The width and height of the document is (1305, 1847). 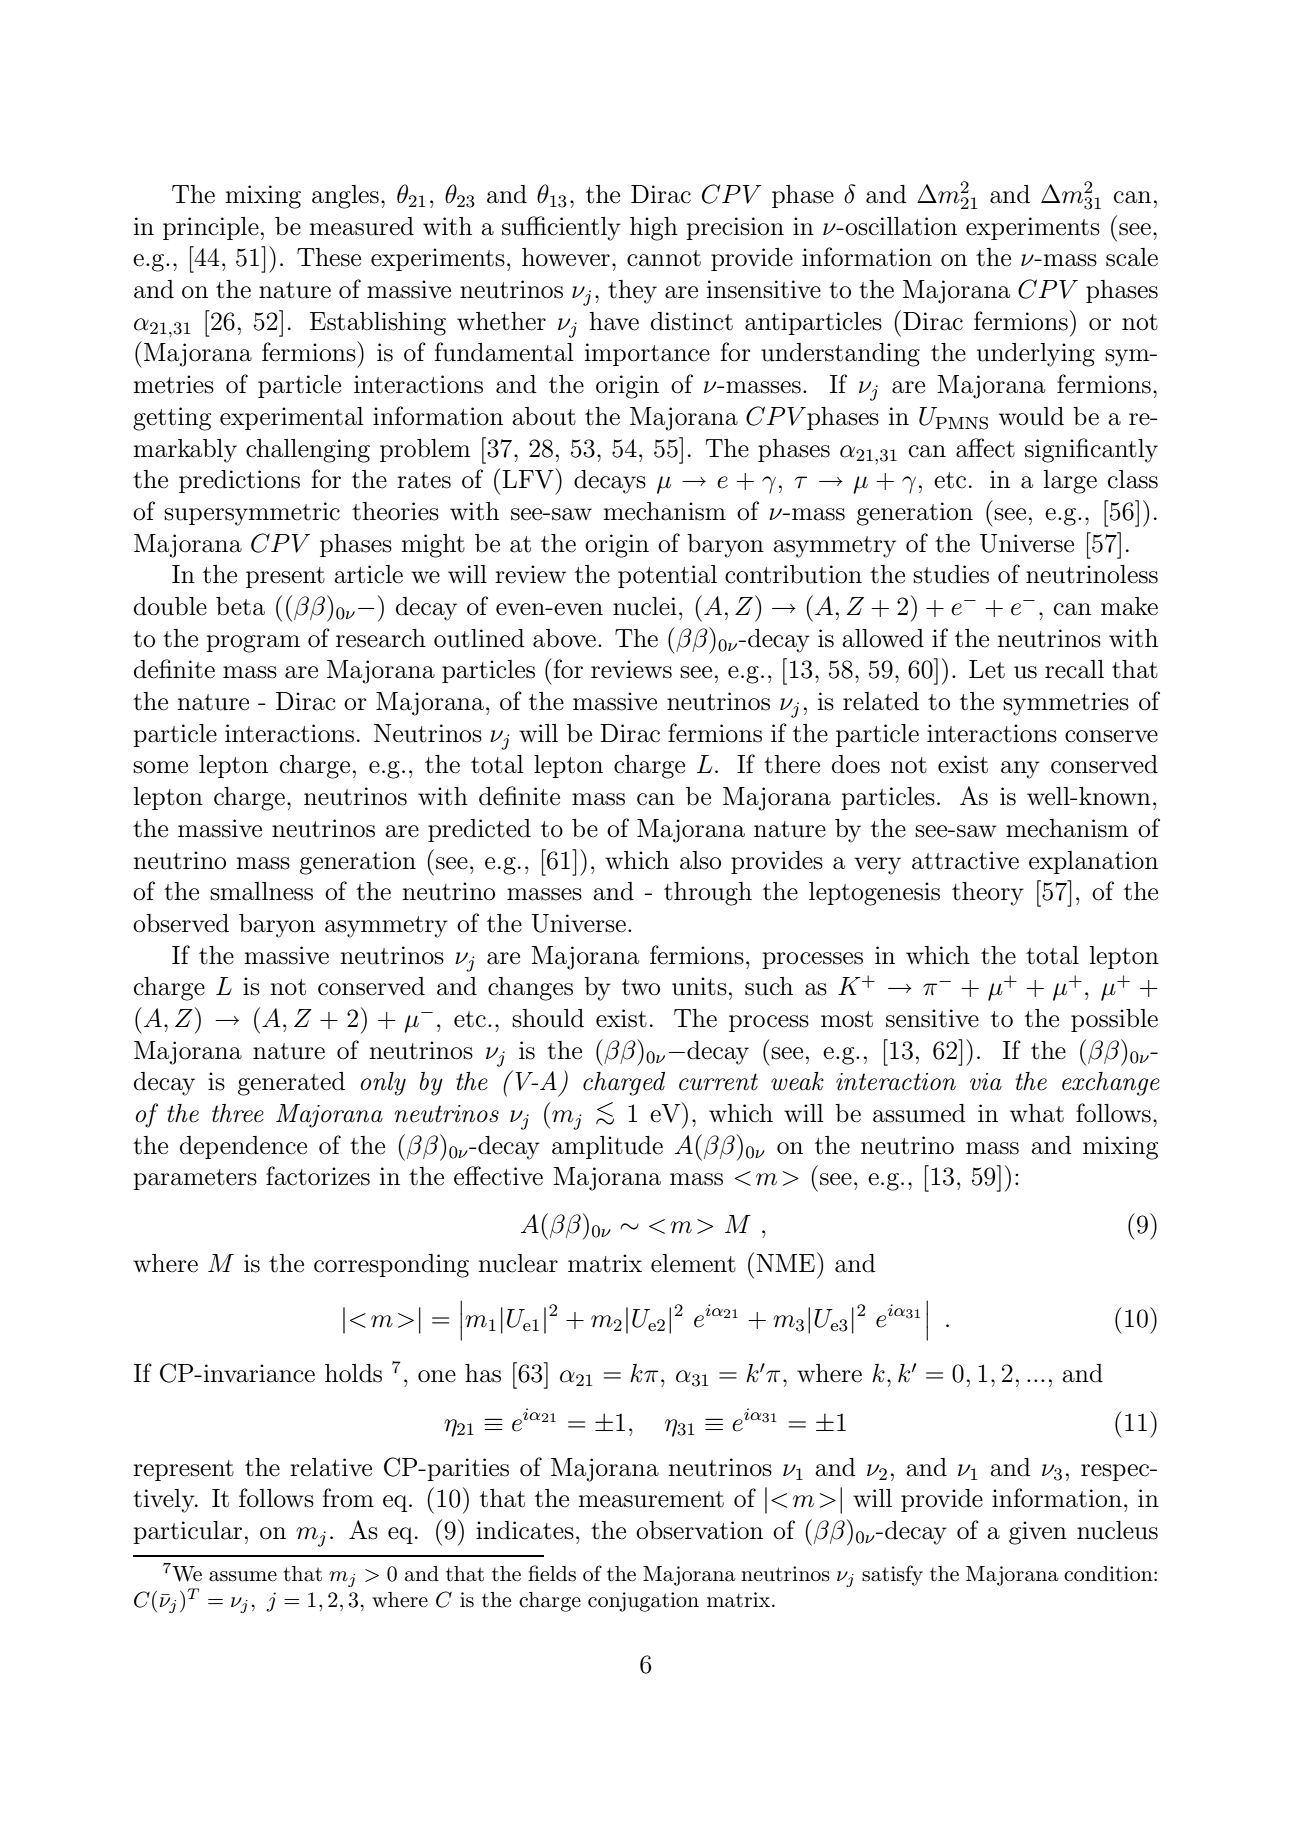 What do you see at coordinates (1037, 1113) in the document?
I see `what` at bounding box center [1037, 1113].
